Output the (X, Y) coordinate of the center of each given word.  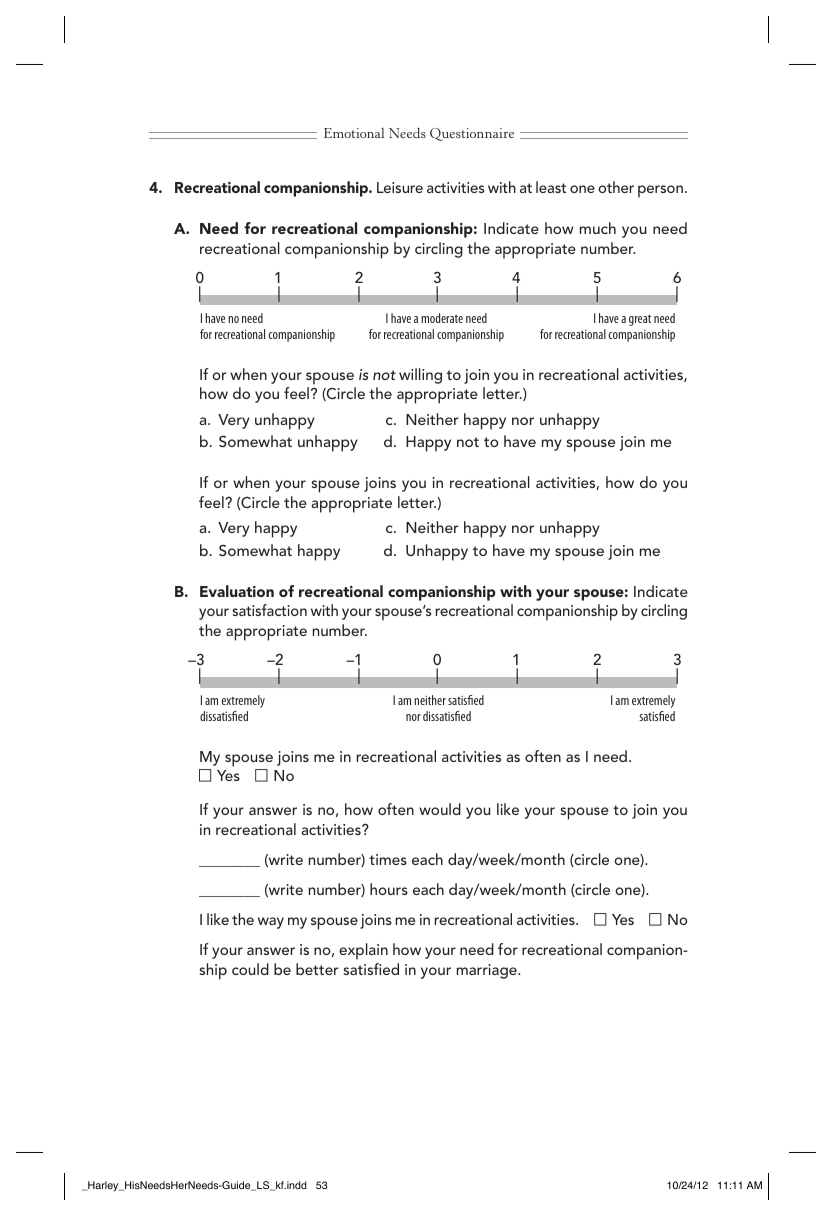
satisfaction (270, 610)
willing (420, 376)
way (271, 923)
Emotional (354, 133)
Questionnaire (472, 134)
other (616, 187)
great (640, 320)
